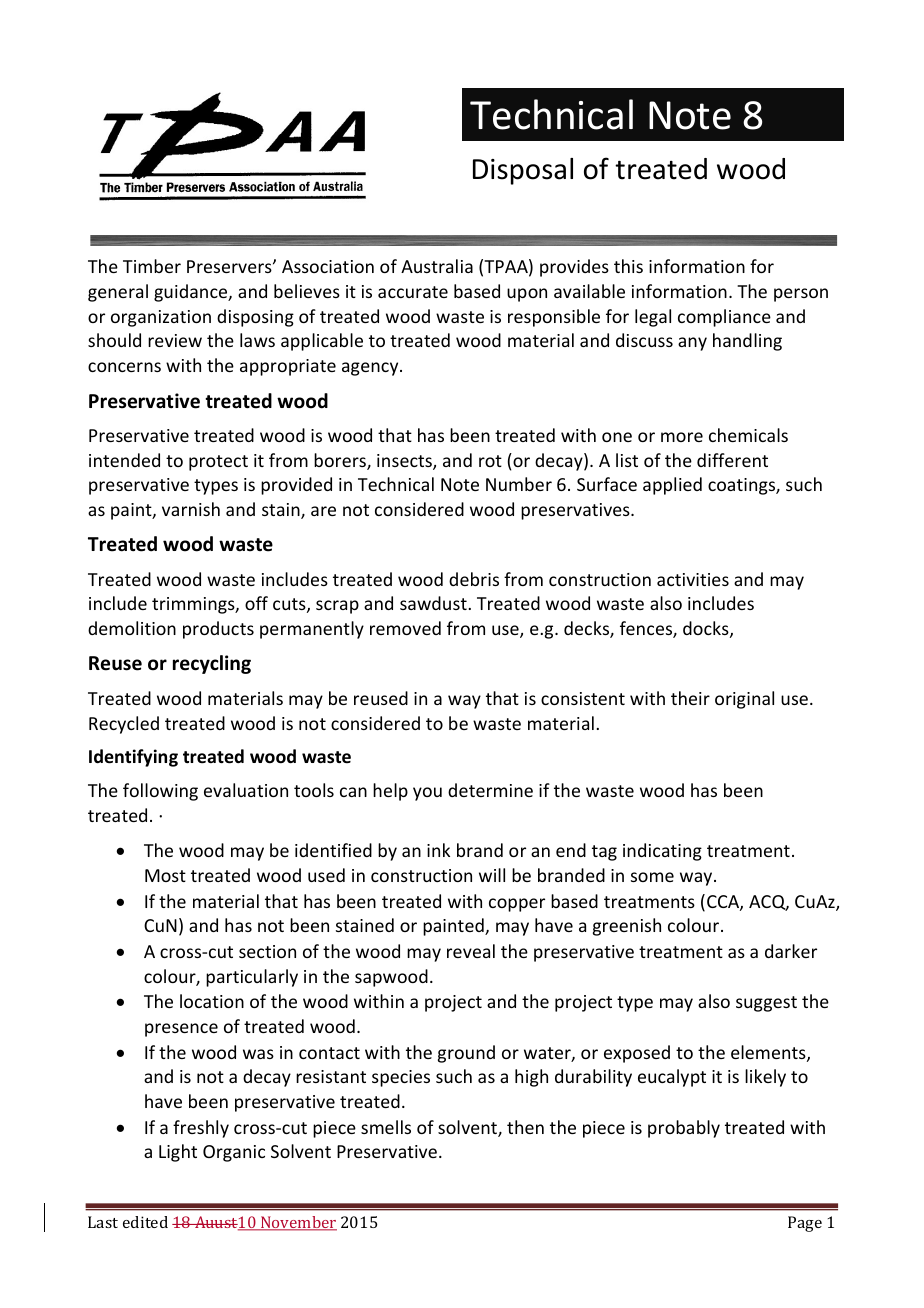  Describe the element at coordinates (386, 1127) in the page. I see `smells` at that location.
